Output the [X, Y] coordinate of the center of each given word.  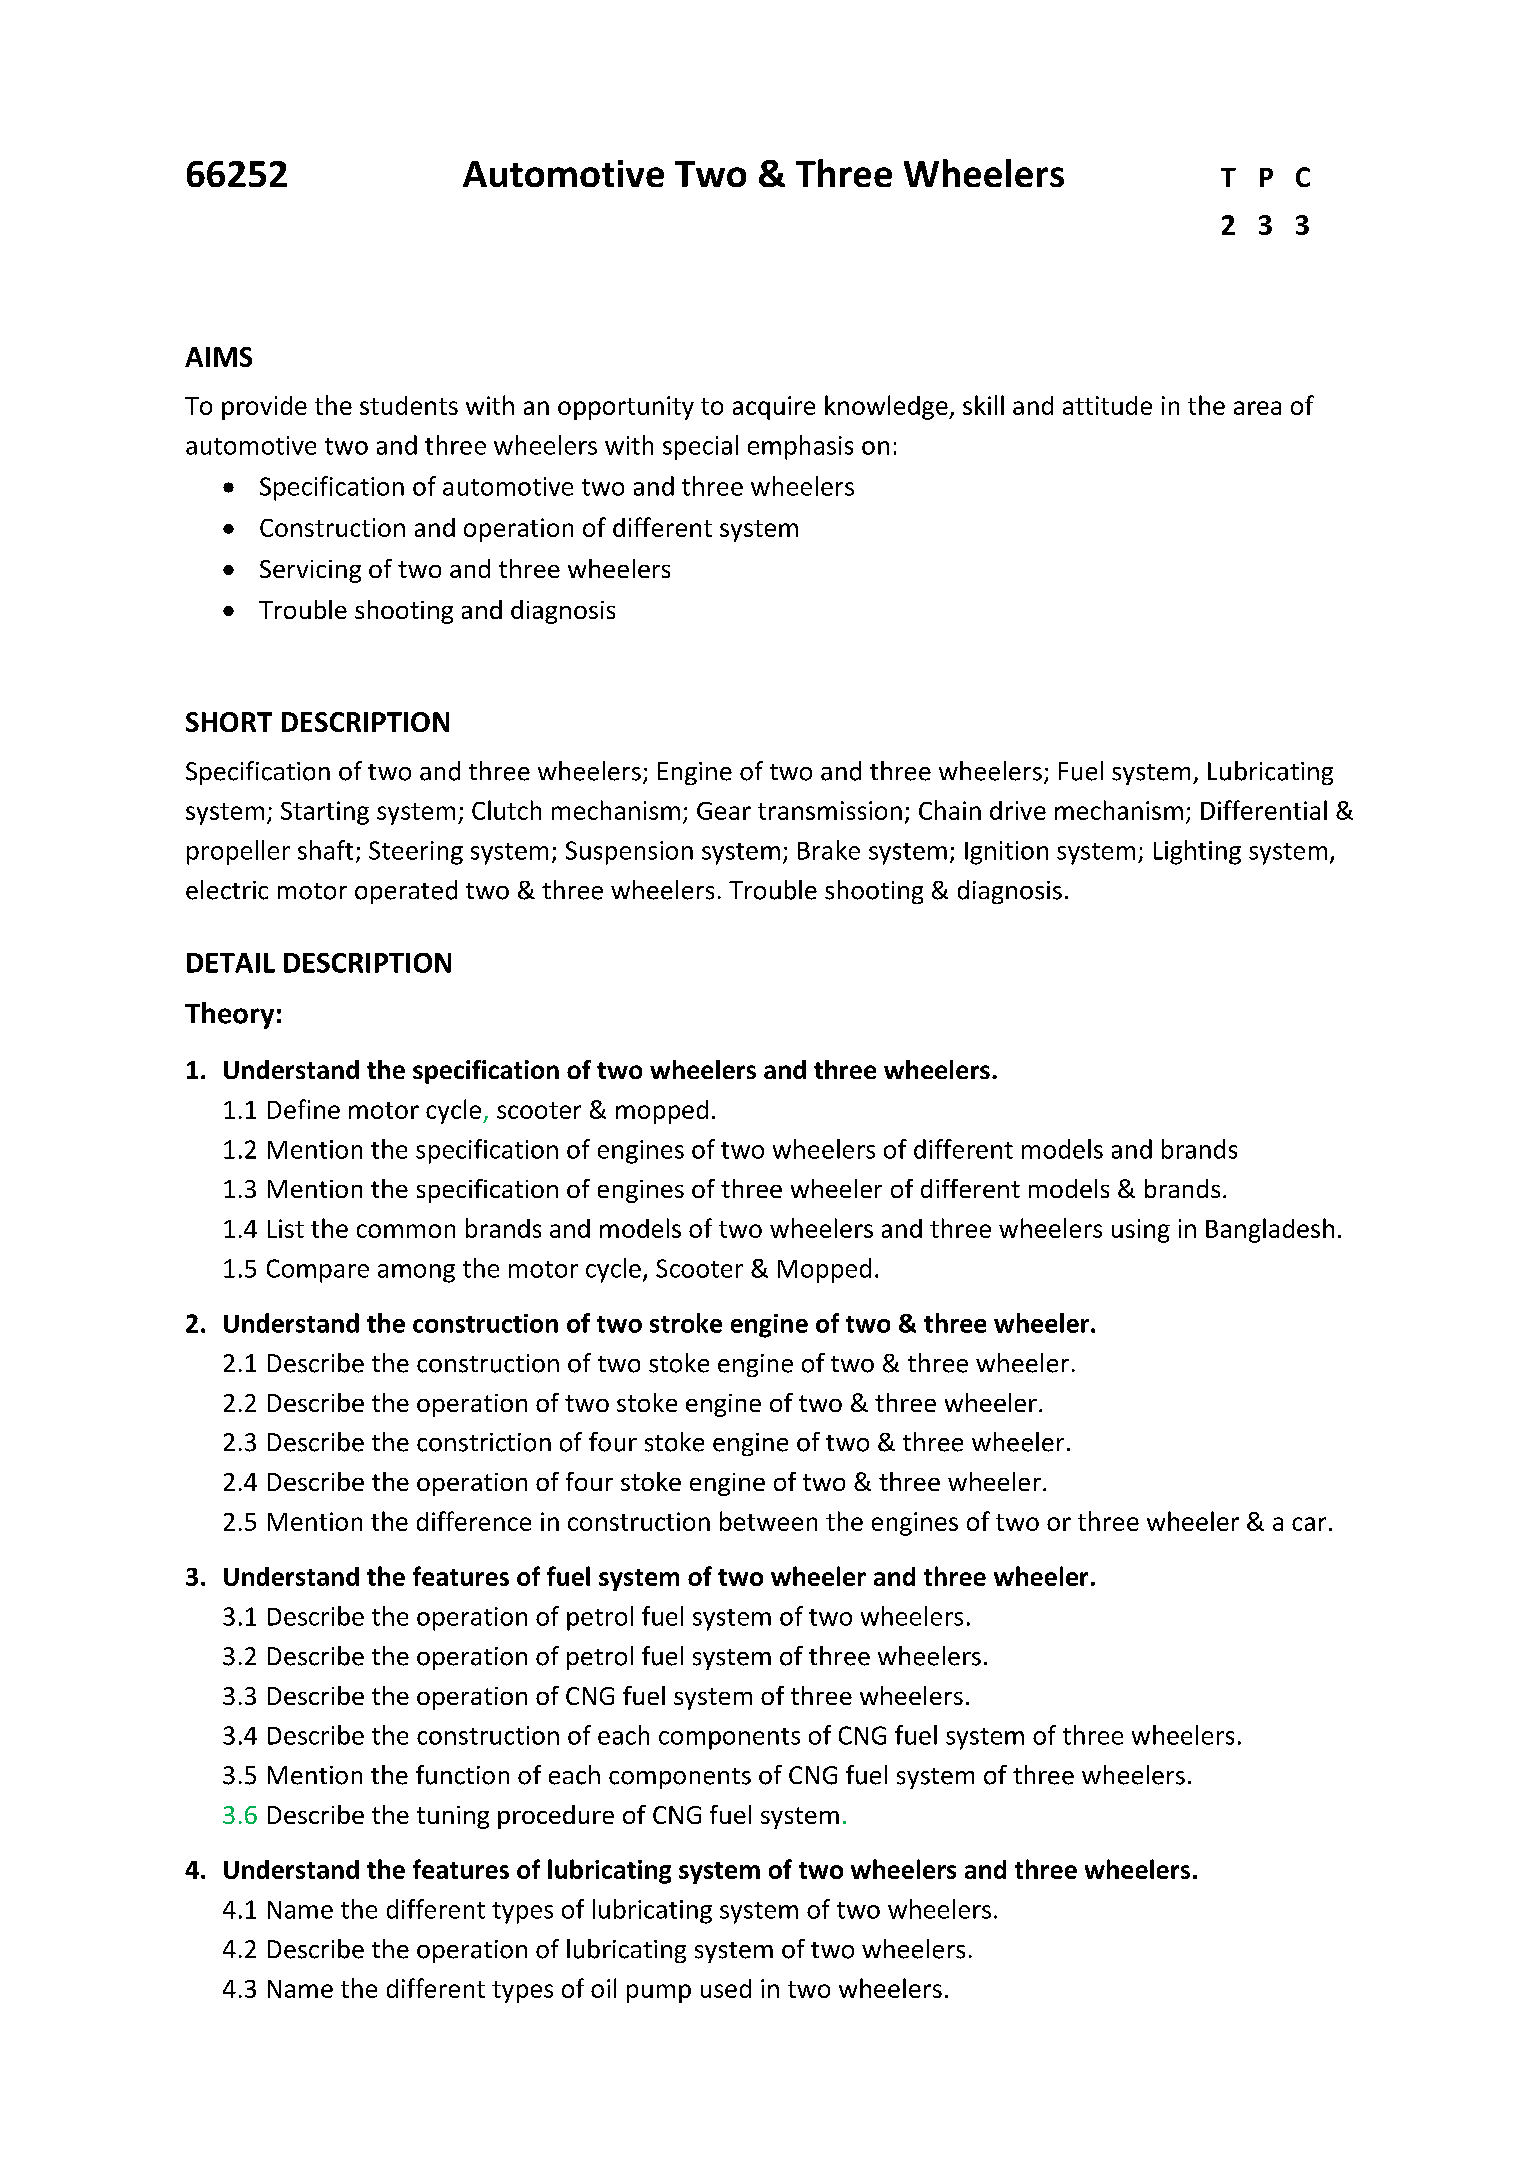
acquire [774, 408]
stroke [686, 1323]
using [1141, 1231]
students [409, 405]
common [406, 1231]
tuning [453, 1817]
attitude [1107, 405]
